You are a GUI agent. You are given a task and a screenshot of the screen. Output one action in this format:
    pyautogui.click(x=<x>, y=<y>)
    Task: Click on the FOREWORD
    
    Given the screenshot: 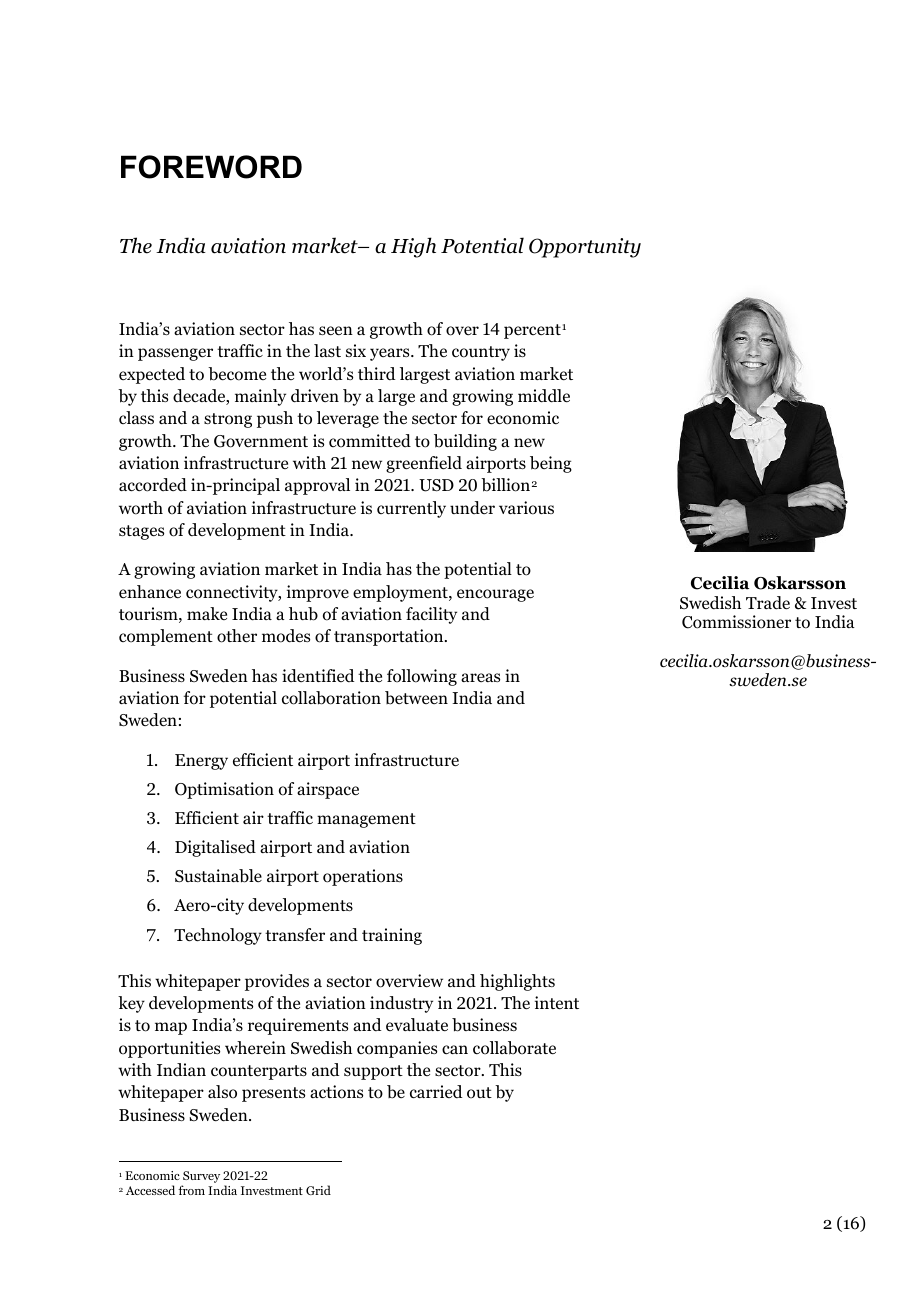 What is the action you would take?
    pyautogui.click(x=211, y=167)
